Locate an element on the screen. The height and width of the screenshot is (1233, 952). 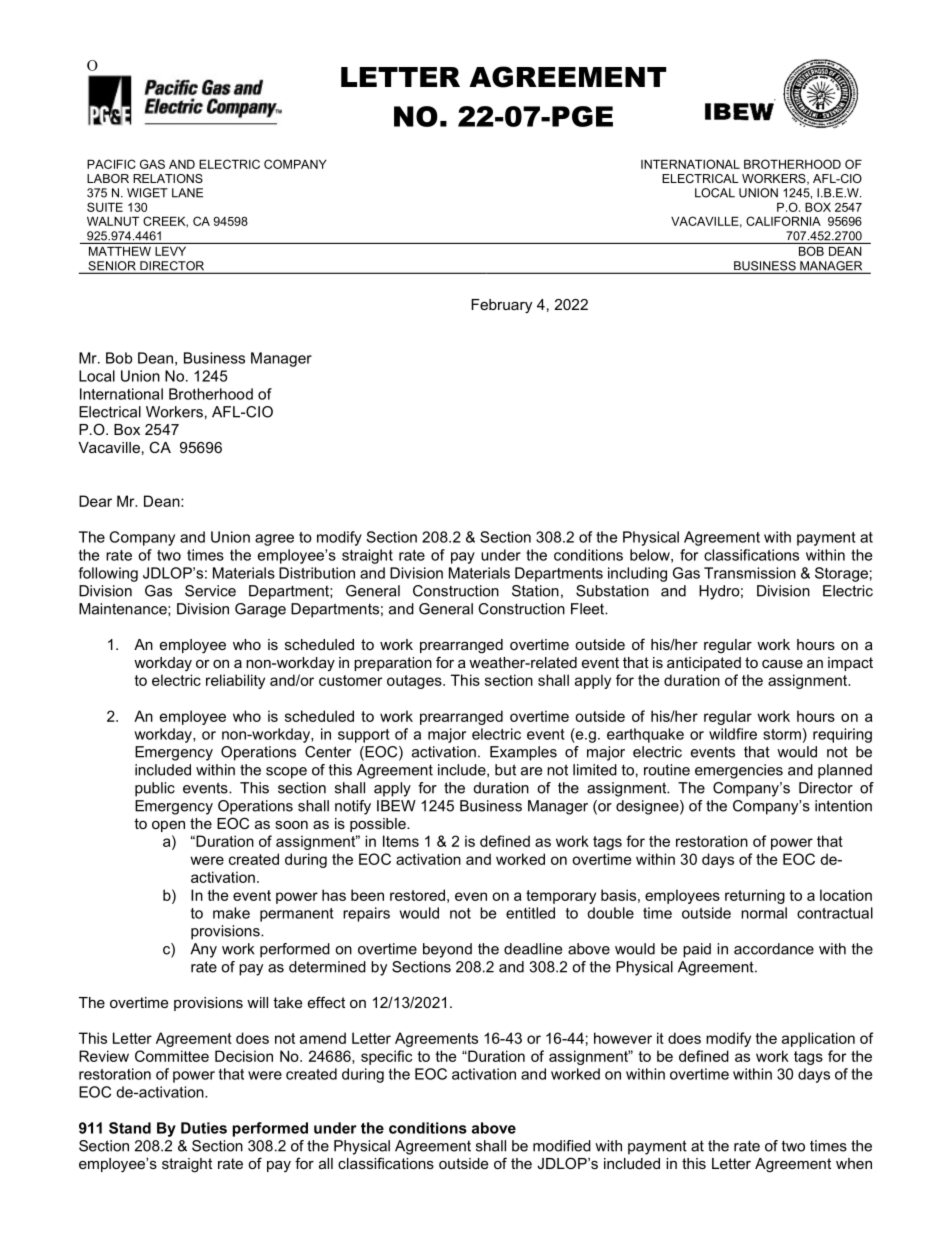
Dear is located at coordinates (95, 501).
